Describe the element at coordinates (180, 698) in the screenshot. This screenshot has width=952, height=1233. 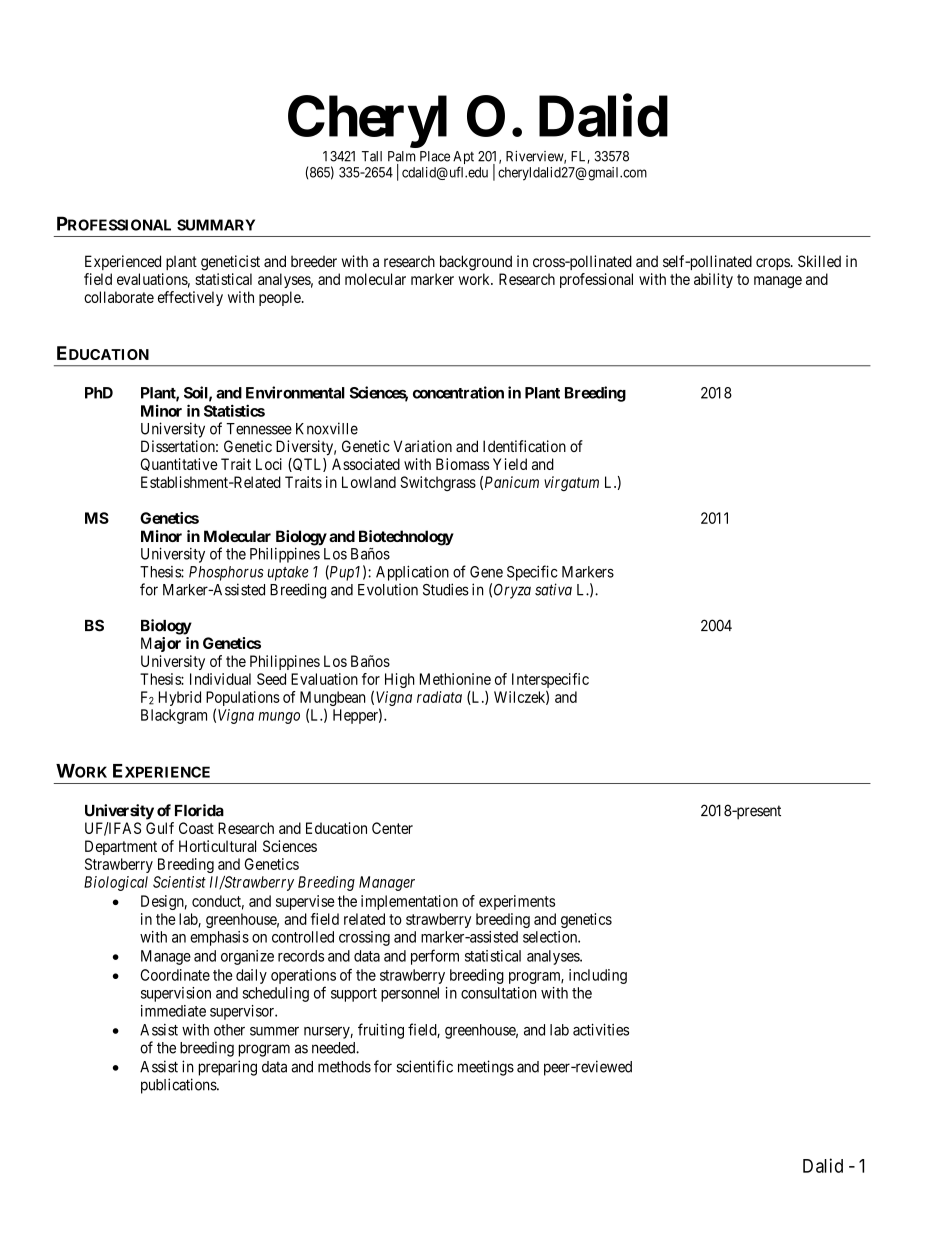
I see `Hybrid` at that location.
